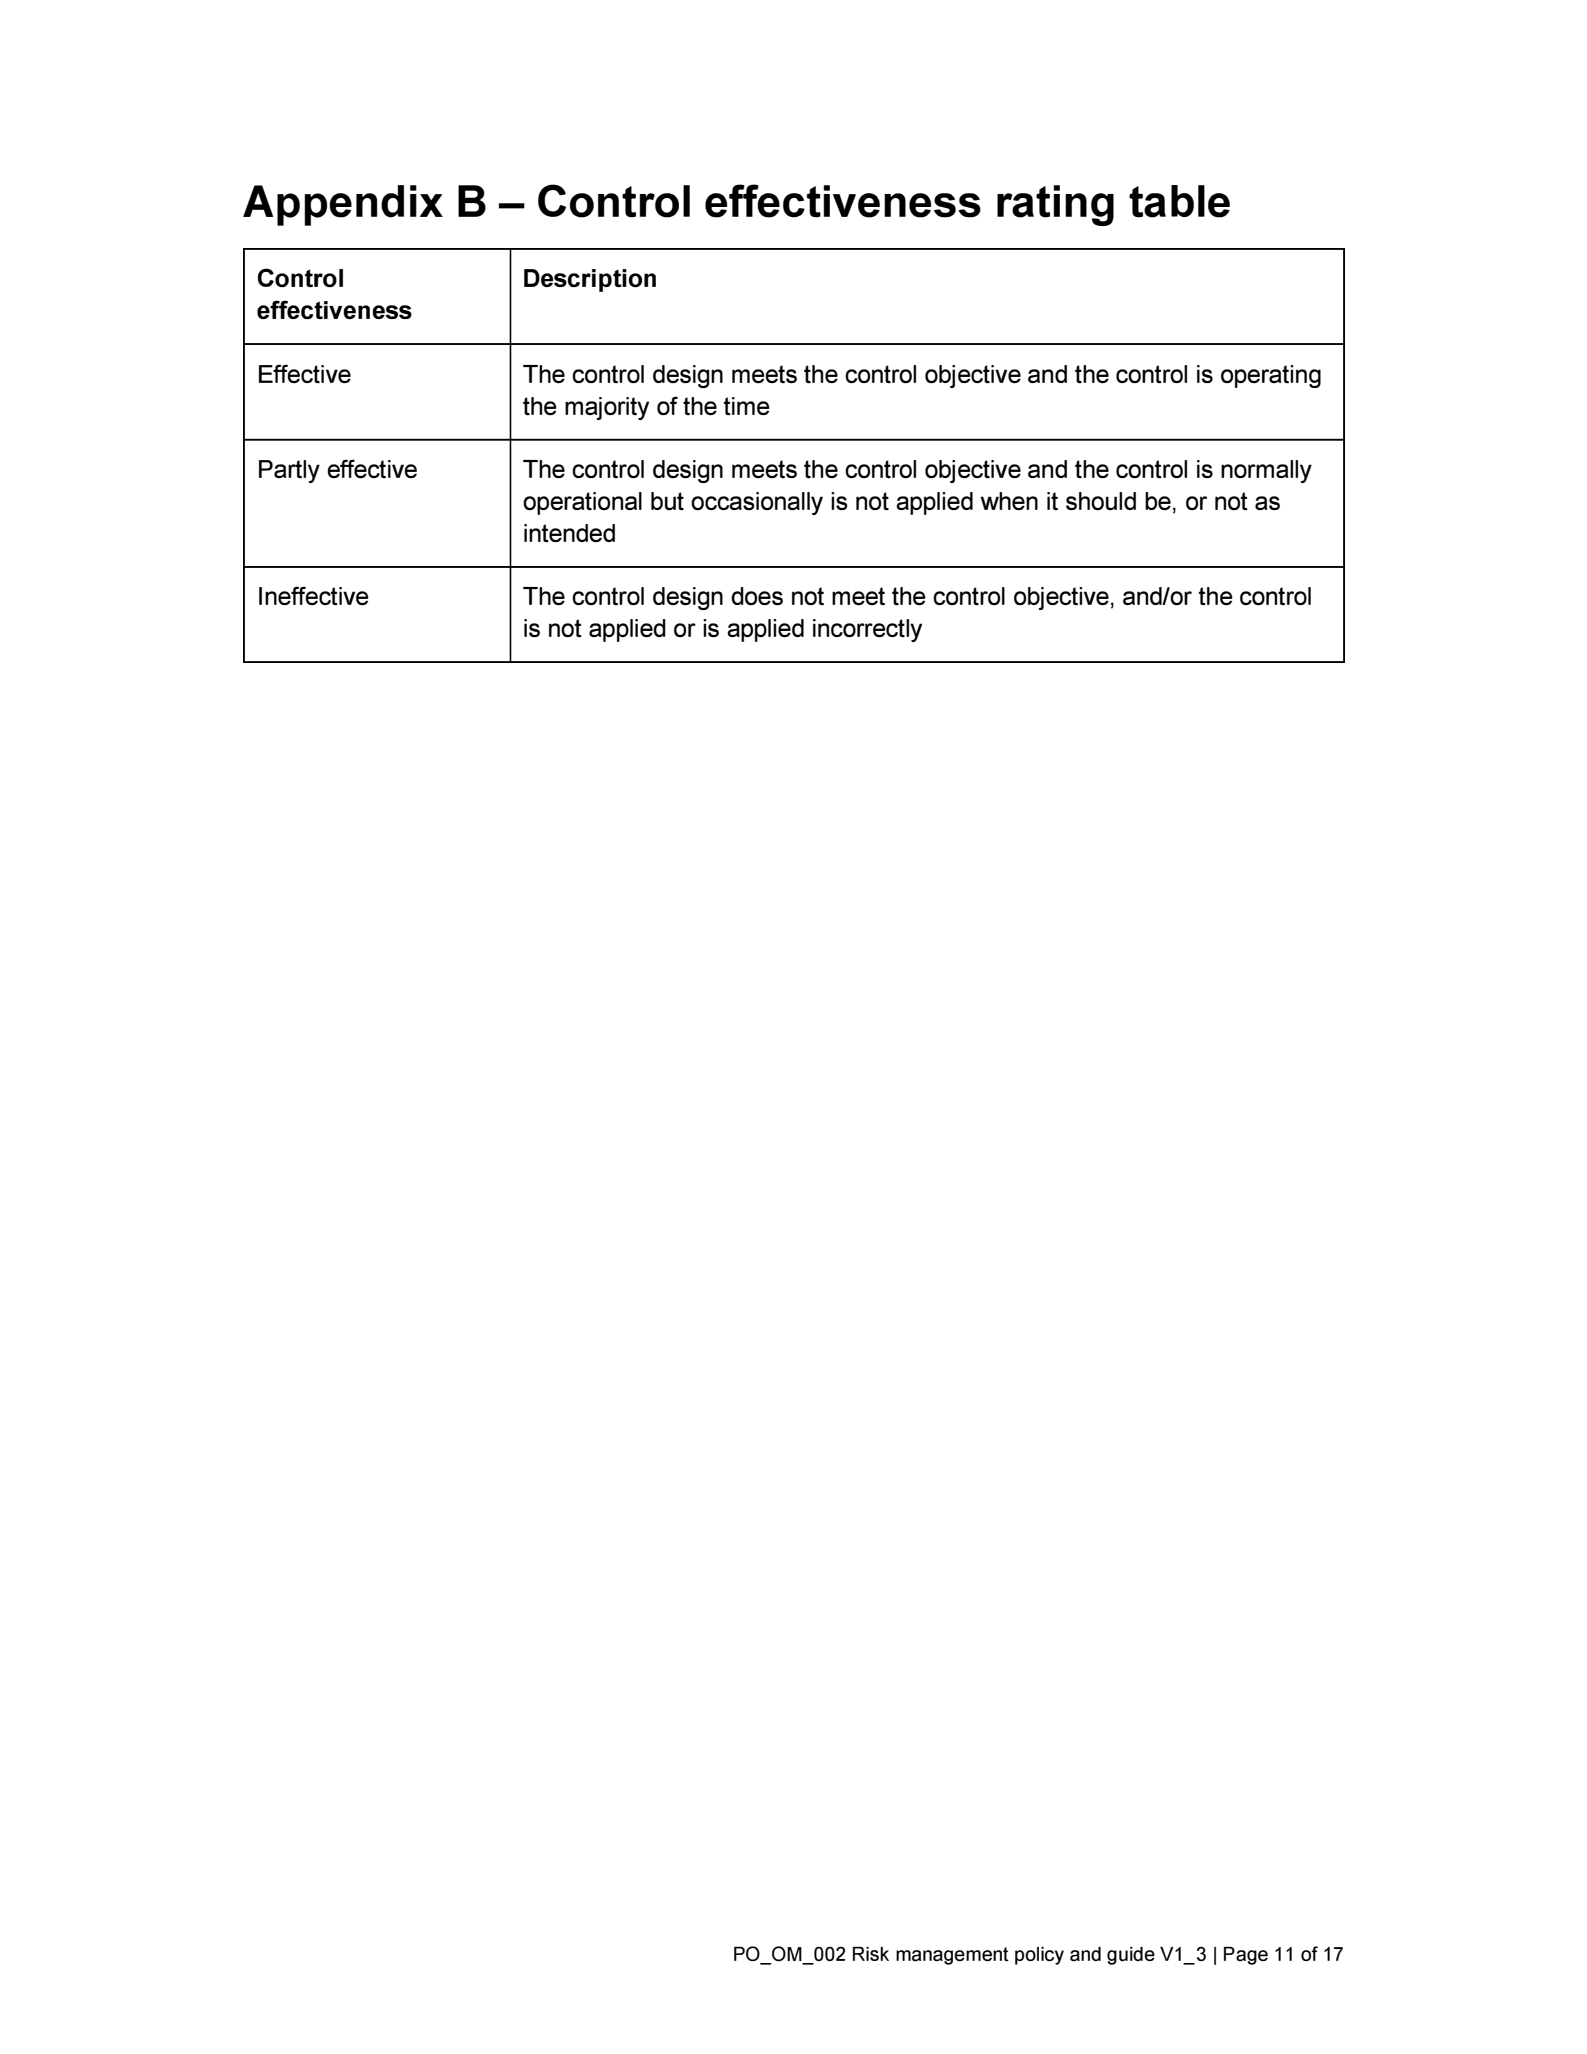 This page has width=1587, height=2054. Describe the element at coordinates (1246, 1956) in the page. I see `Page` at that location.
